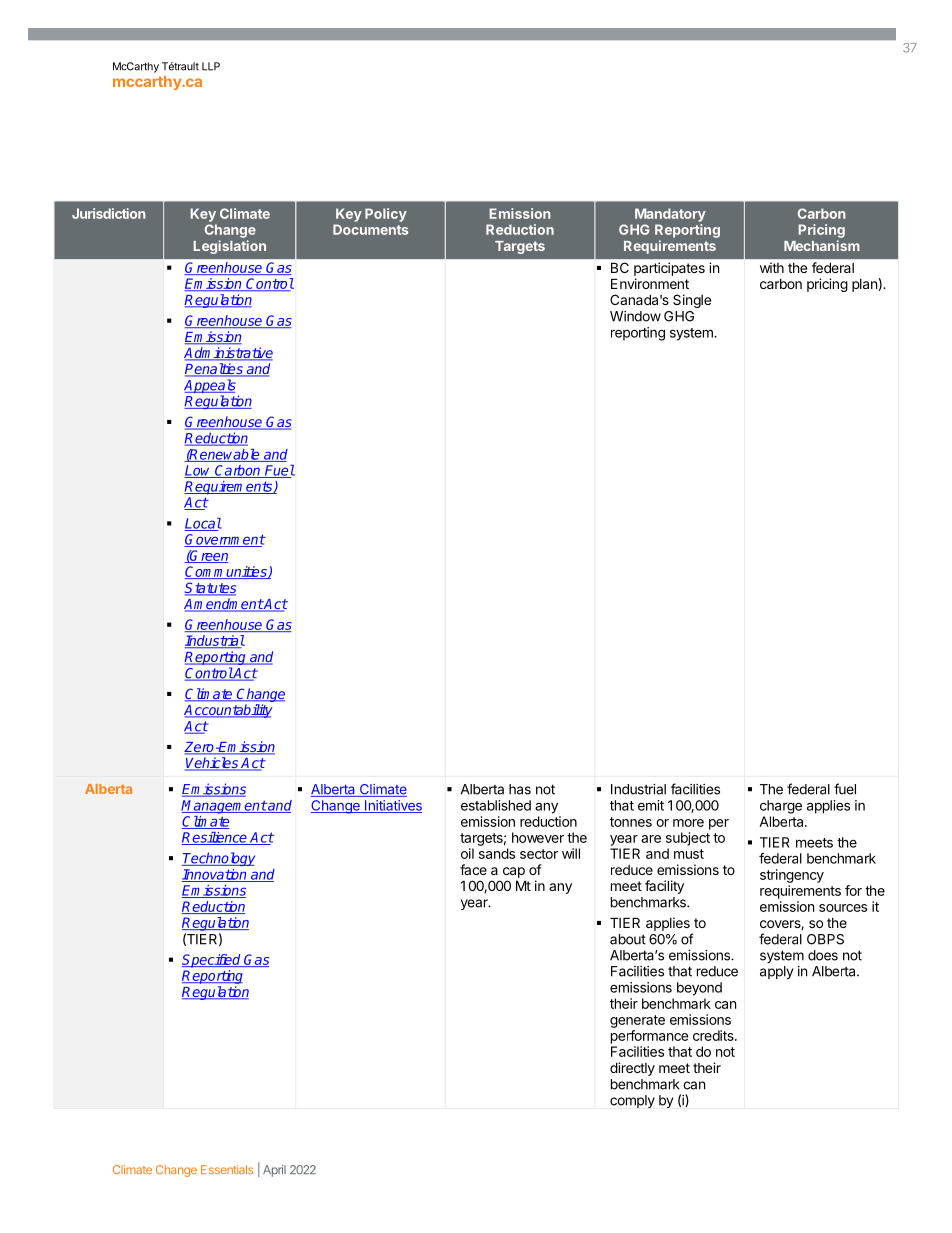 This screenshot has height=1233, width=952. Describe the element at coordinates (635, 316) in the screenshot. I see `Window` at that location.
